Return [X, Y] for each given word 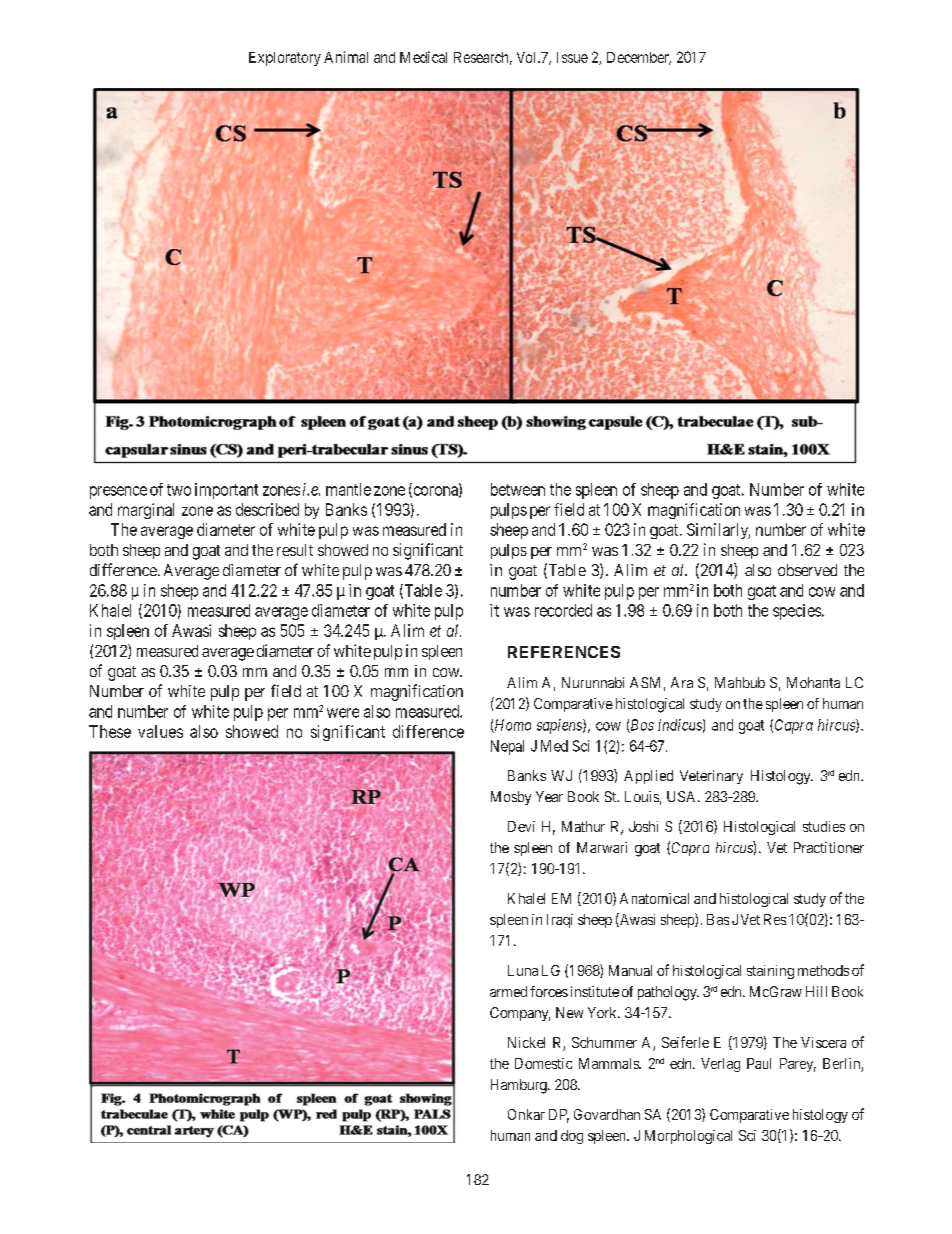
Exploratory [285, 59]
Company [520, 1014]
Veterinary [711, 777]
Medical [423, 57]
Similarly [718, 531]
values [160, 731]
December [639, 58]
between [518, 489]
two [179, 490]
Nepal [507, 747]
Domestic [543, 1063]
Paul [759, 1063]
